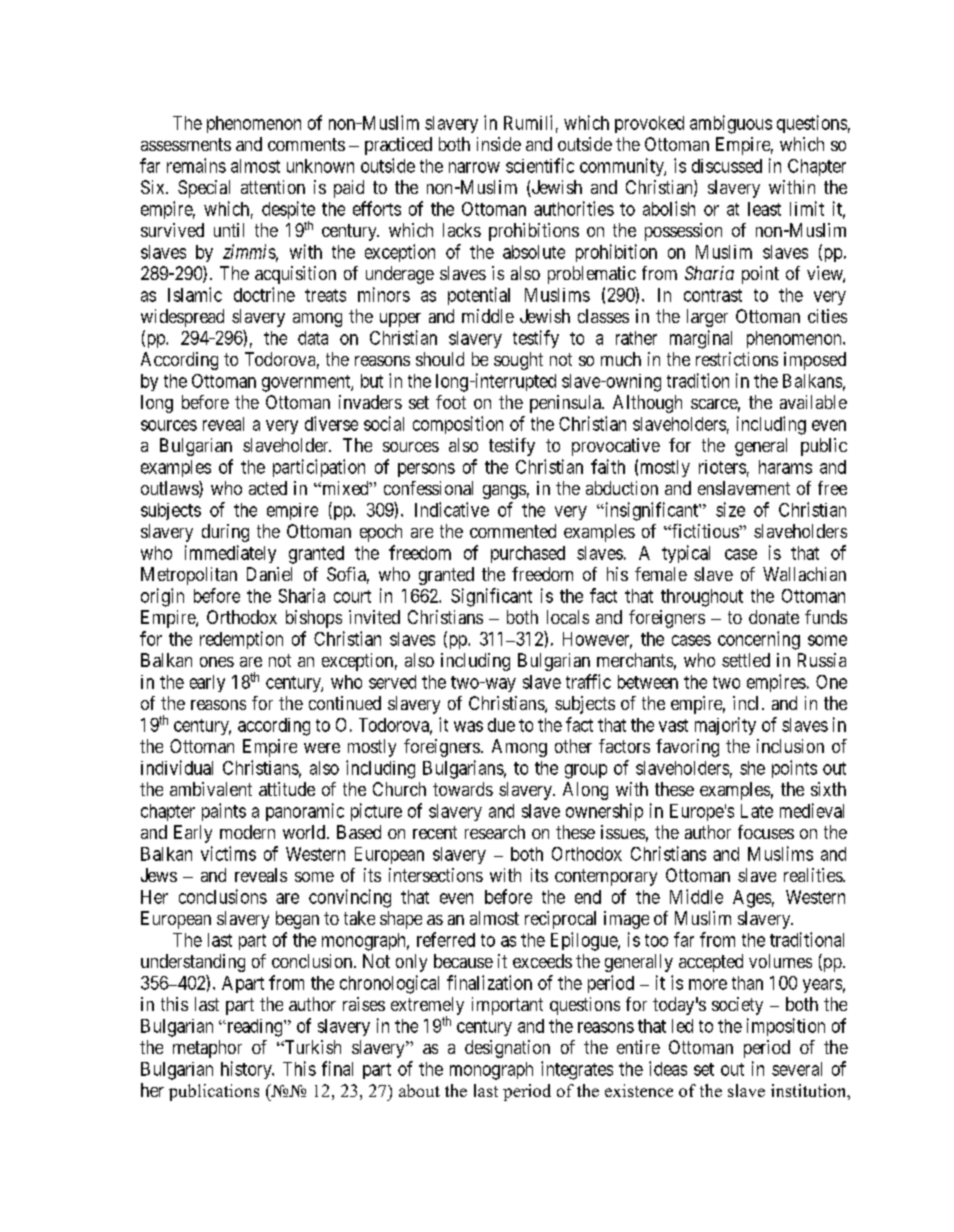  Describe the element at coordinates (313, 338) in the document. I see `data` at that location.
